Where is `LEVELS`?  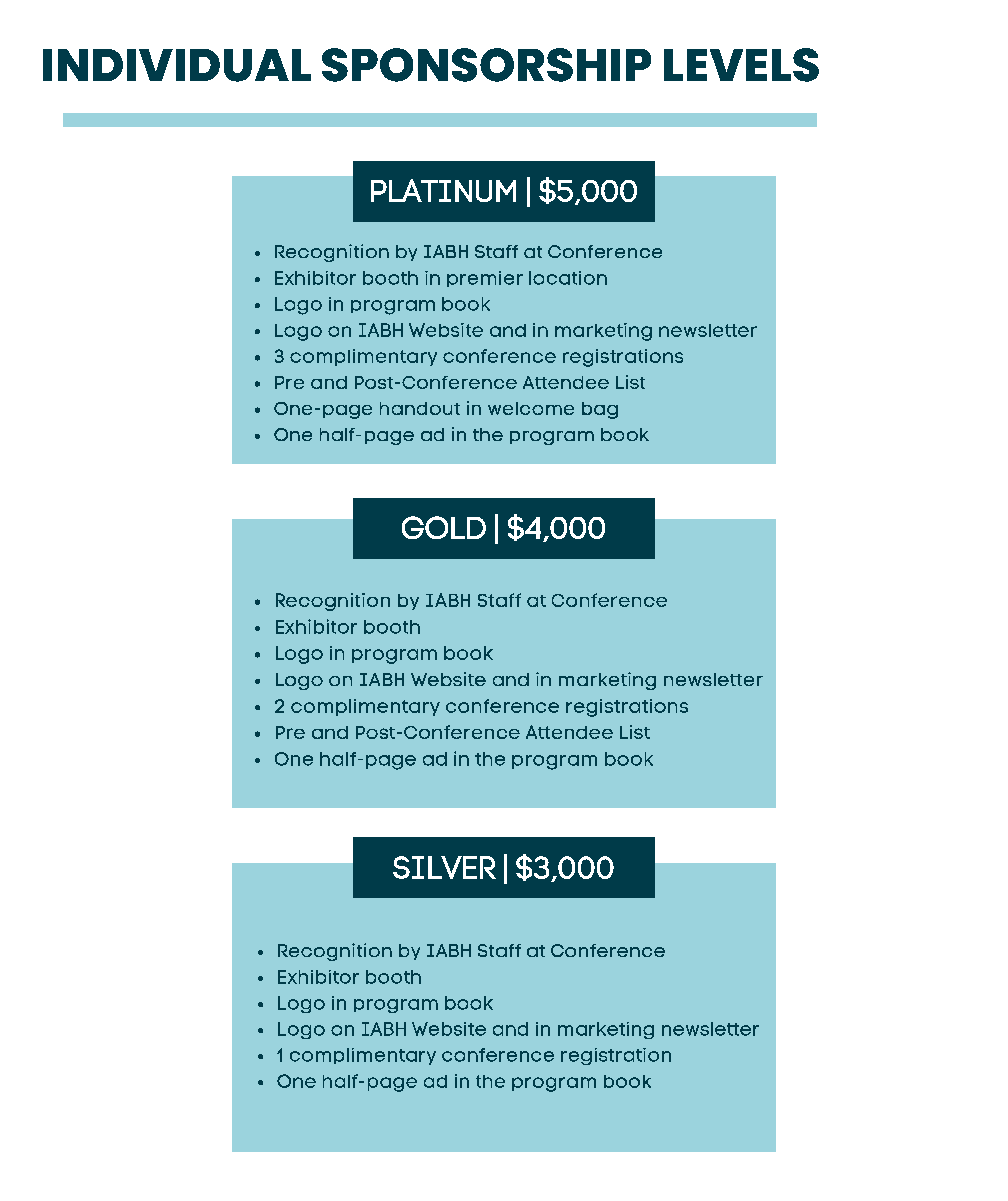 LEVELS is located at coordinates (741, 65).
